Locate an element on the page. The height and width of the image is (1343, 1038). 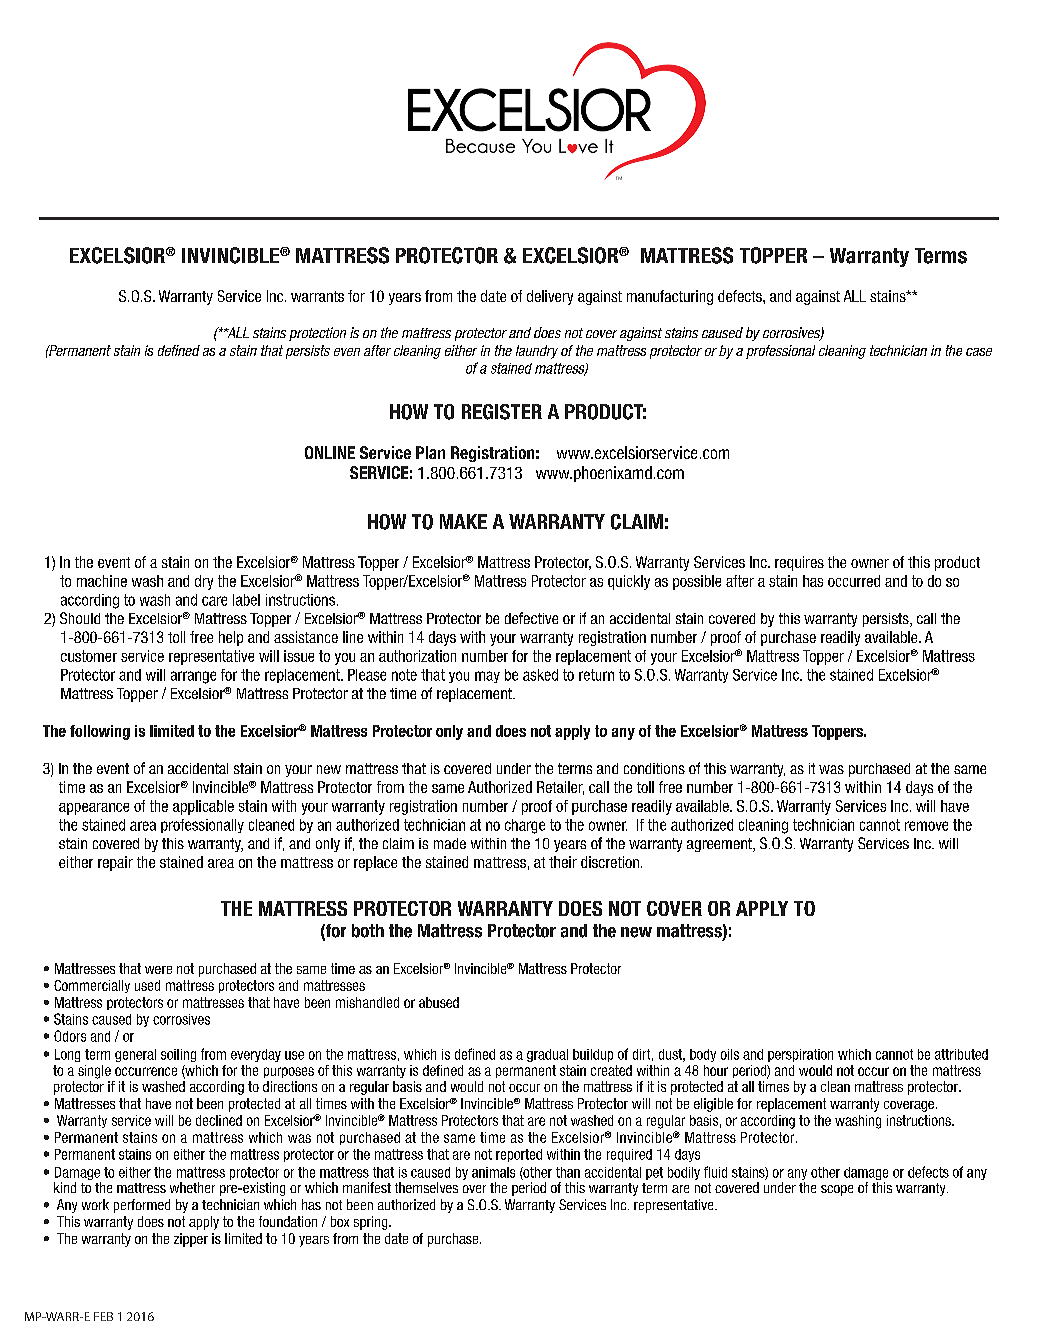
protection is located at coordinates (317, 334).
